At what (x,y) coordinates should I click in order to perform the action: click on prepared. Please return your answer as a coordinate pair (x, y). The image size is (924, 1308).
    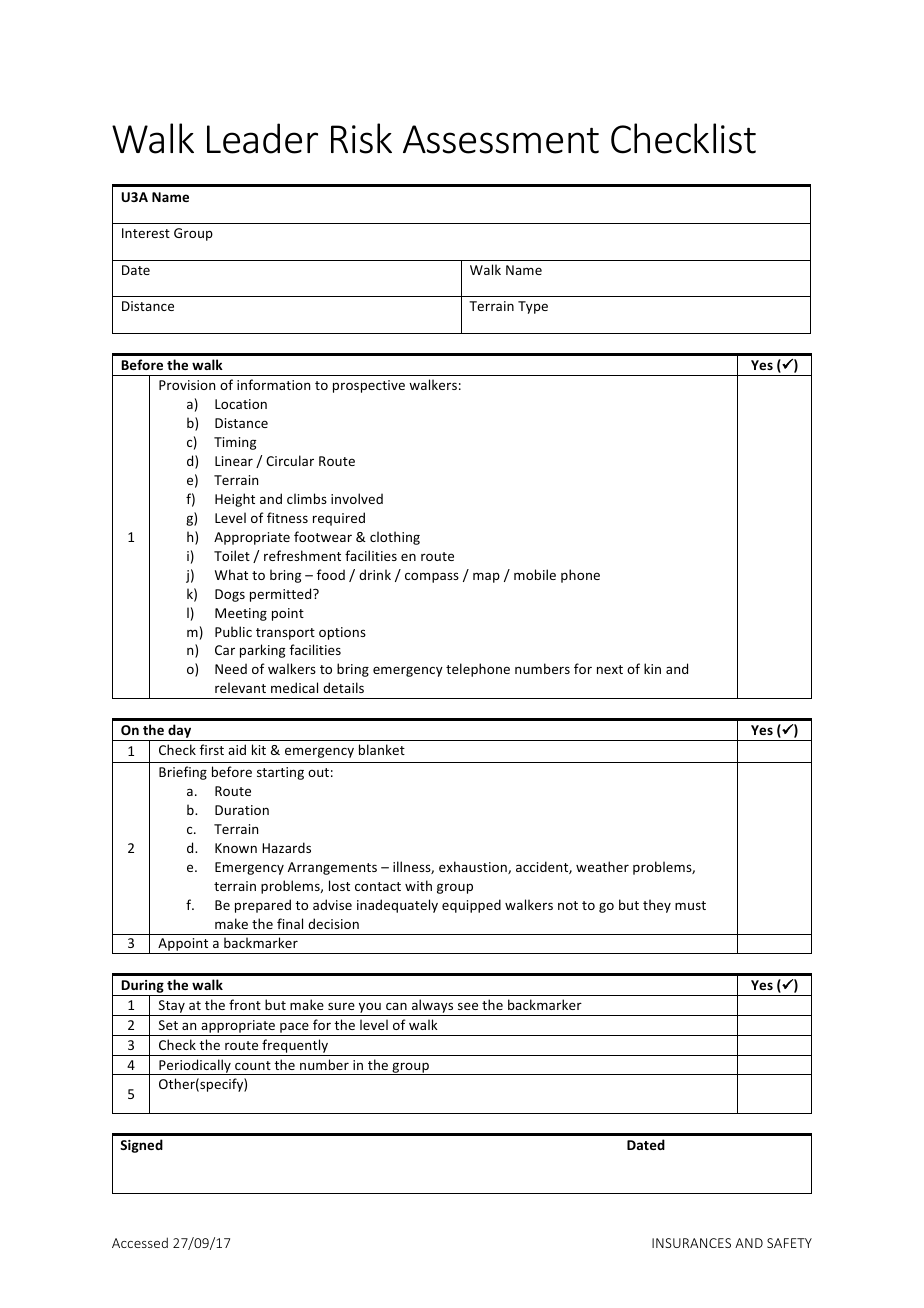
    Looking at the image, I should click on (263, 906).
